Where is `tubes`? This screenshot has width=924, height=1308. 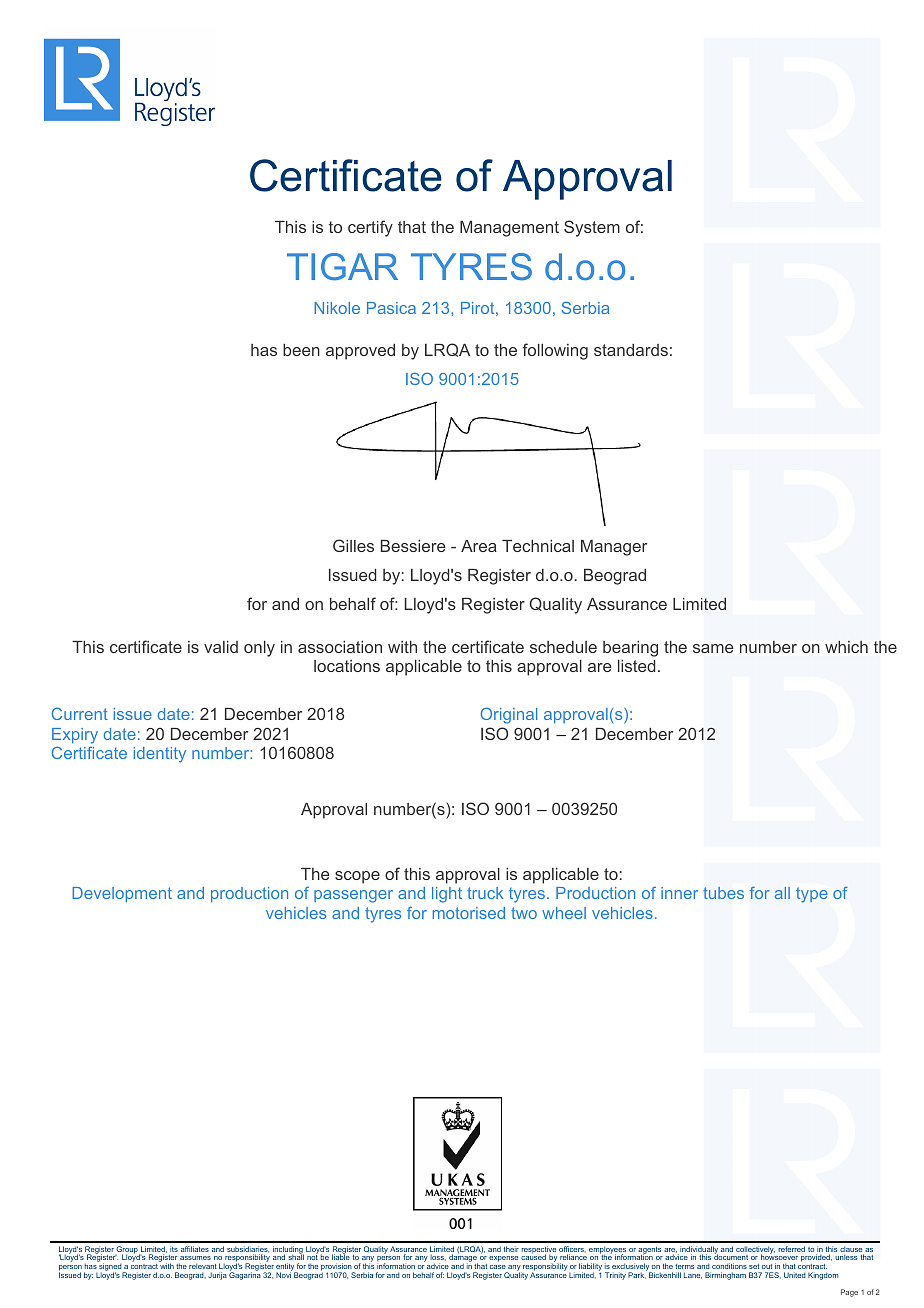 tubes is located at coordinates (723, 893).
